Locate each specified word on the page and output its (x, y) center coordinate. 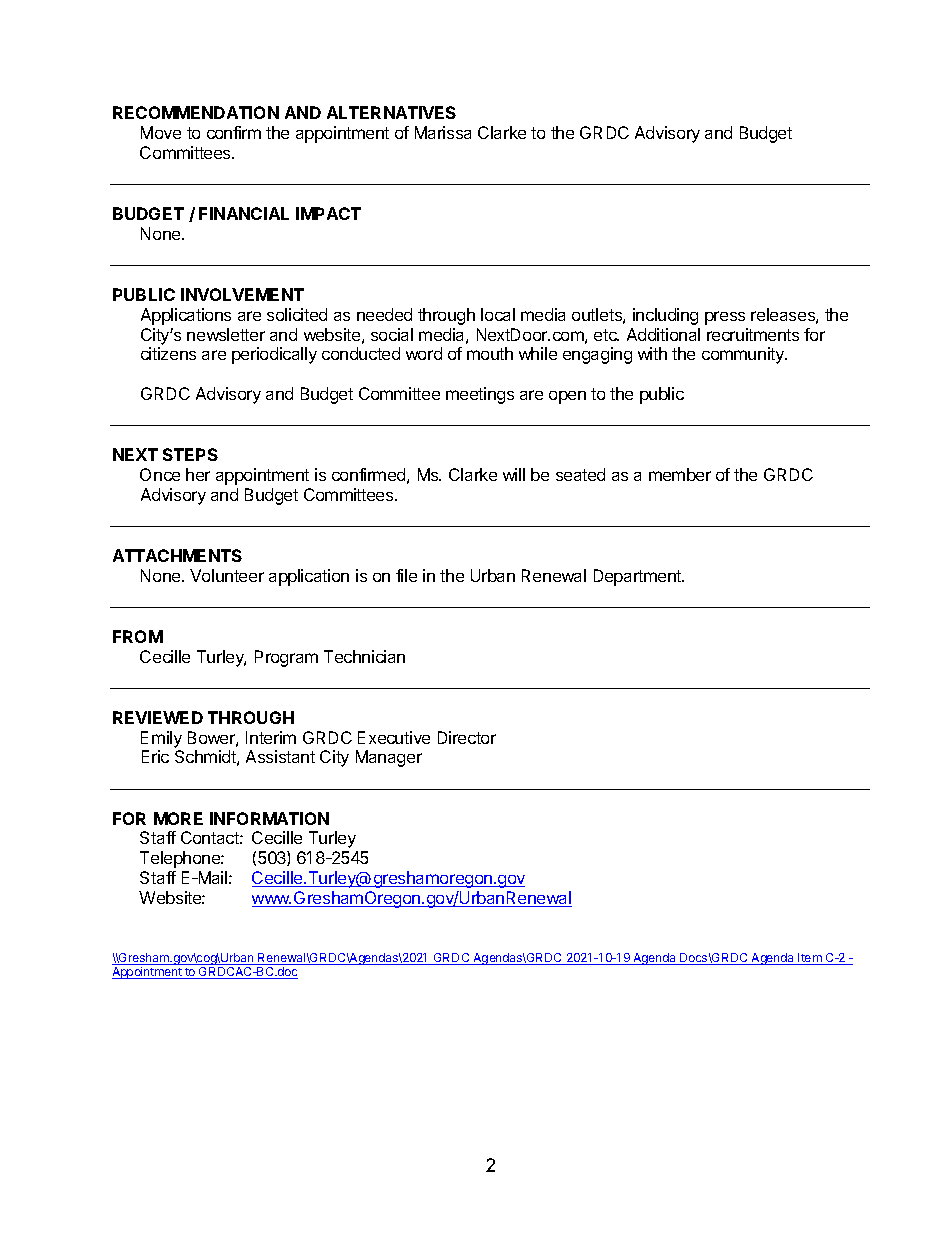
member (680, 474)
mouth (490, 353)
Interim (271, 737)
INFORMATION (269, 818)
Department (638, 577)
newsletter (226, 334)
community (744, 355)
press (725, 318)
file (406, 575)
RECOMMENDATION (196, 112)
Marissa (443, 132)
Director (467, 737)
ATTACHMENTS (177, 555)
